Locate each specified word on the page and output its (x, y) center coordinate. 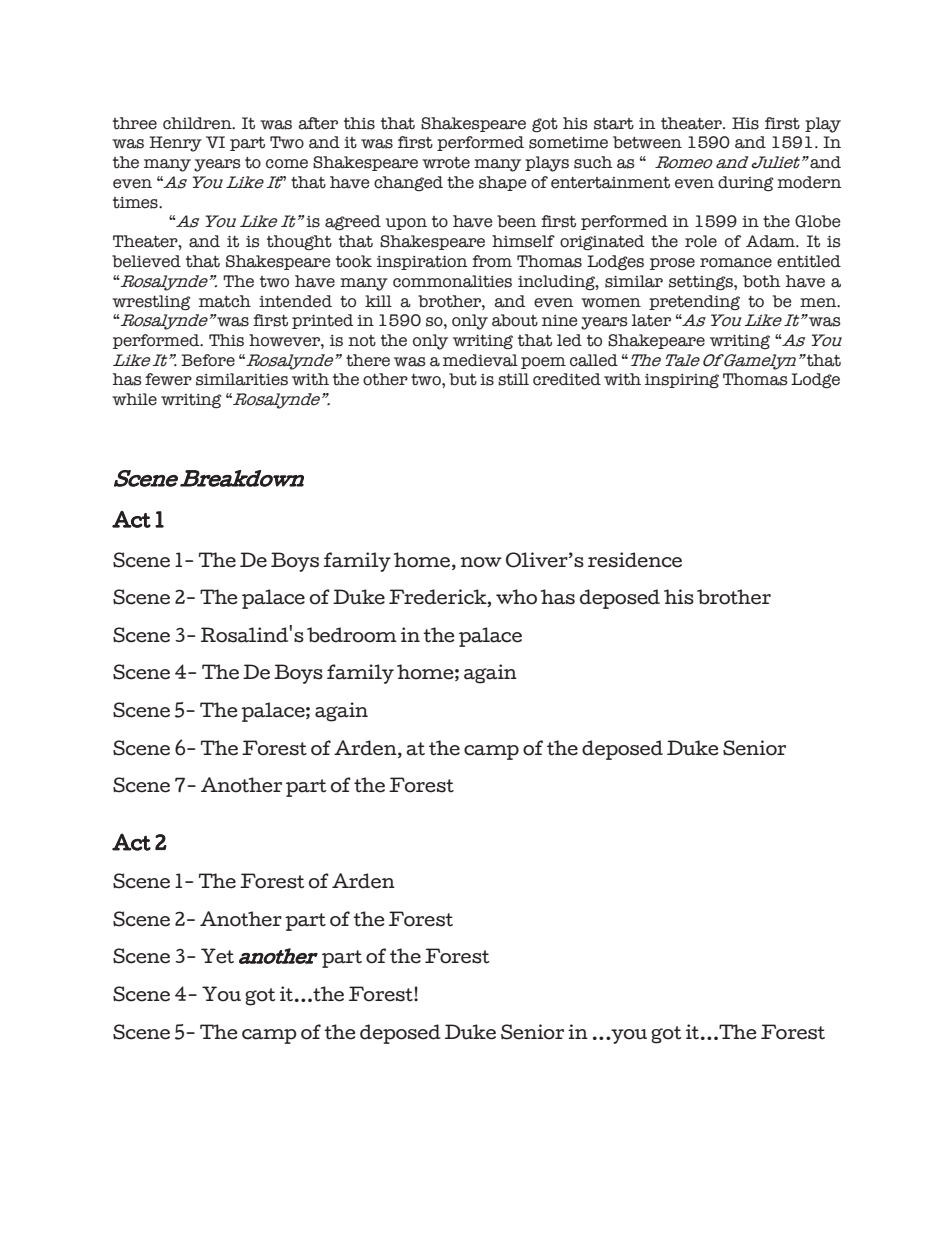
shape (503, 183)
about (515, 320)
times (136, 203)
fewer (168, 379)
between (647, 142)
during (746, 184)
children (198, 123)
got (545, 125)
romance (736, 263)
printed (323, 321)
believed (146, 261)
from (492, 261)
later (651, 320)
